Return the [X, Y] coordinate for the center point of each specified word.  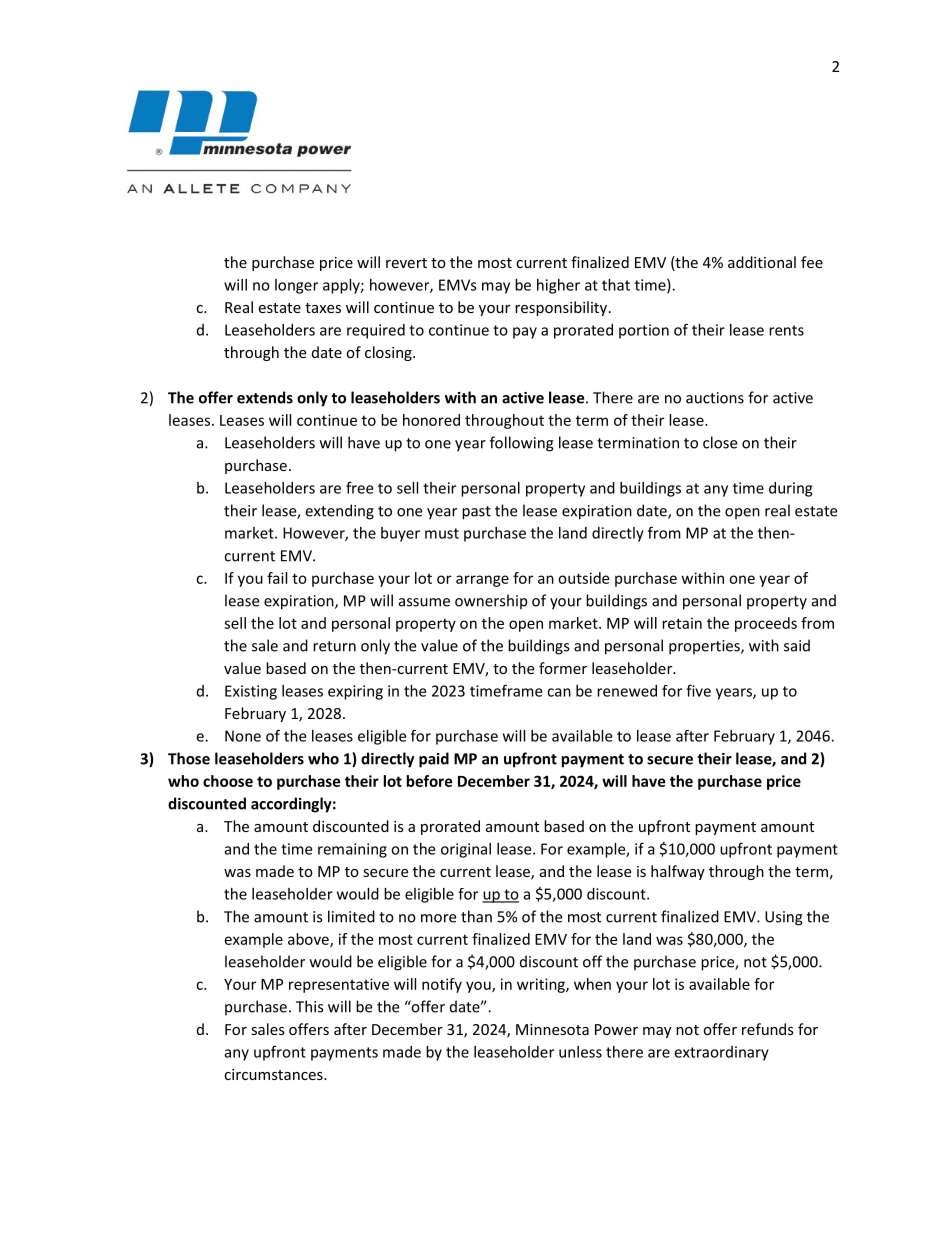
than [476, 916]
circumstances [274, 1074]
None [243, 736]
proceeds [766, 624]
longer [296, 286]
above [309, 940]
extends [265, 397]
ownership [491, 602]
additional [762, 262]
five [698, 690]
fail [277, 578]
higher [558, 286]
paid [434, 760]
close [720, 442]
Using [784, 918]
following [522, 444]
